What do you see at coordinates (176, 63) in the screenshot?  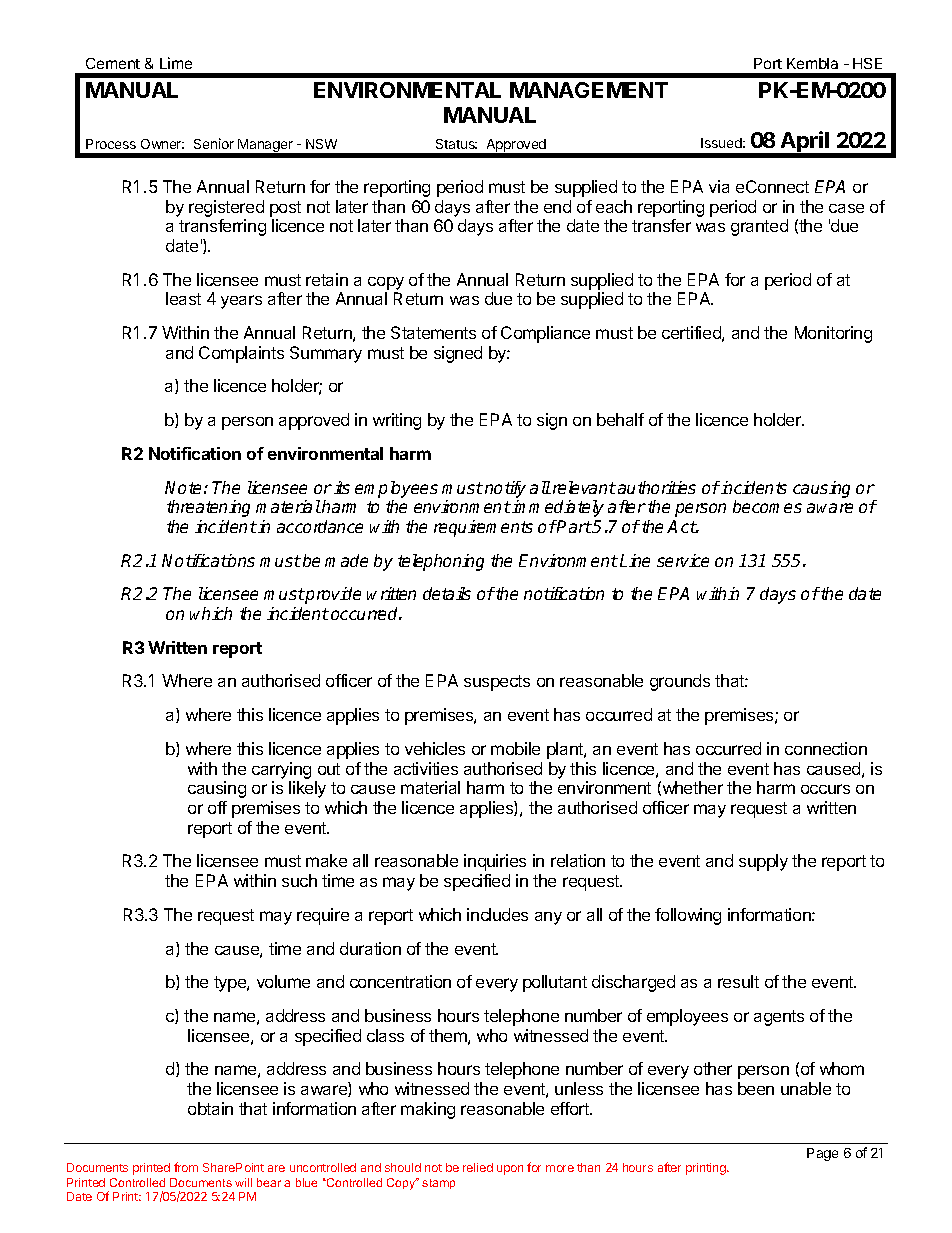 I see `Lime` at bounding box center [176, 63].
